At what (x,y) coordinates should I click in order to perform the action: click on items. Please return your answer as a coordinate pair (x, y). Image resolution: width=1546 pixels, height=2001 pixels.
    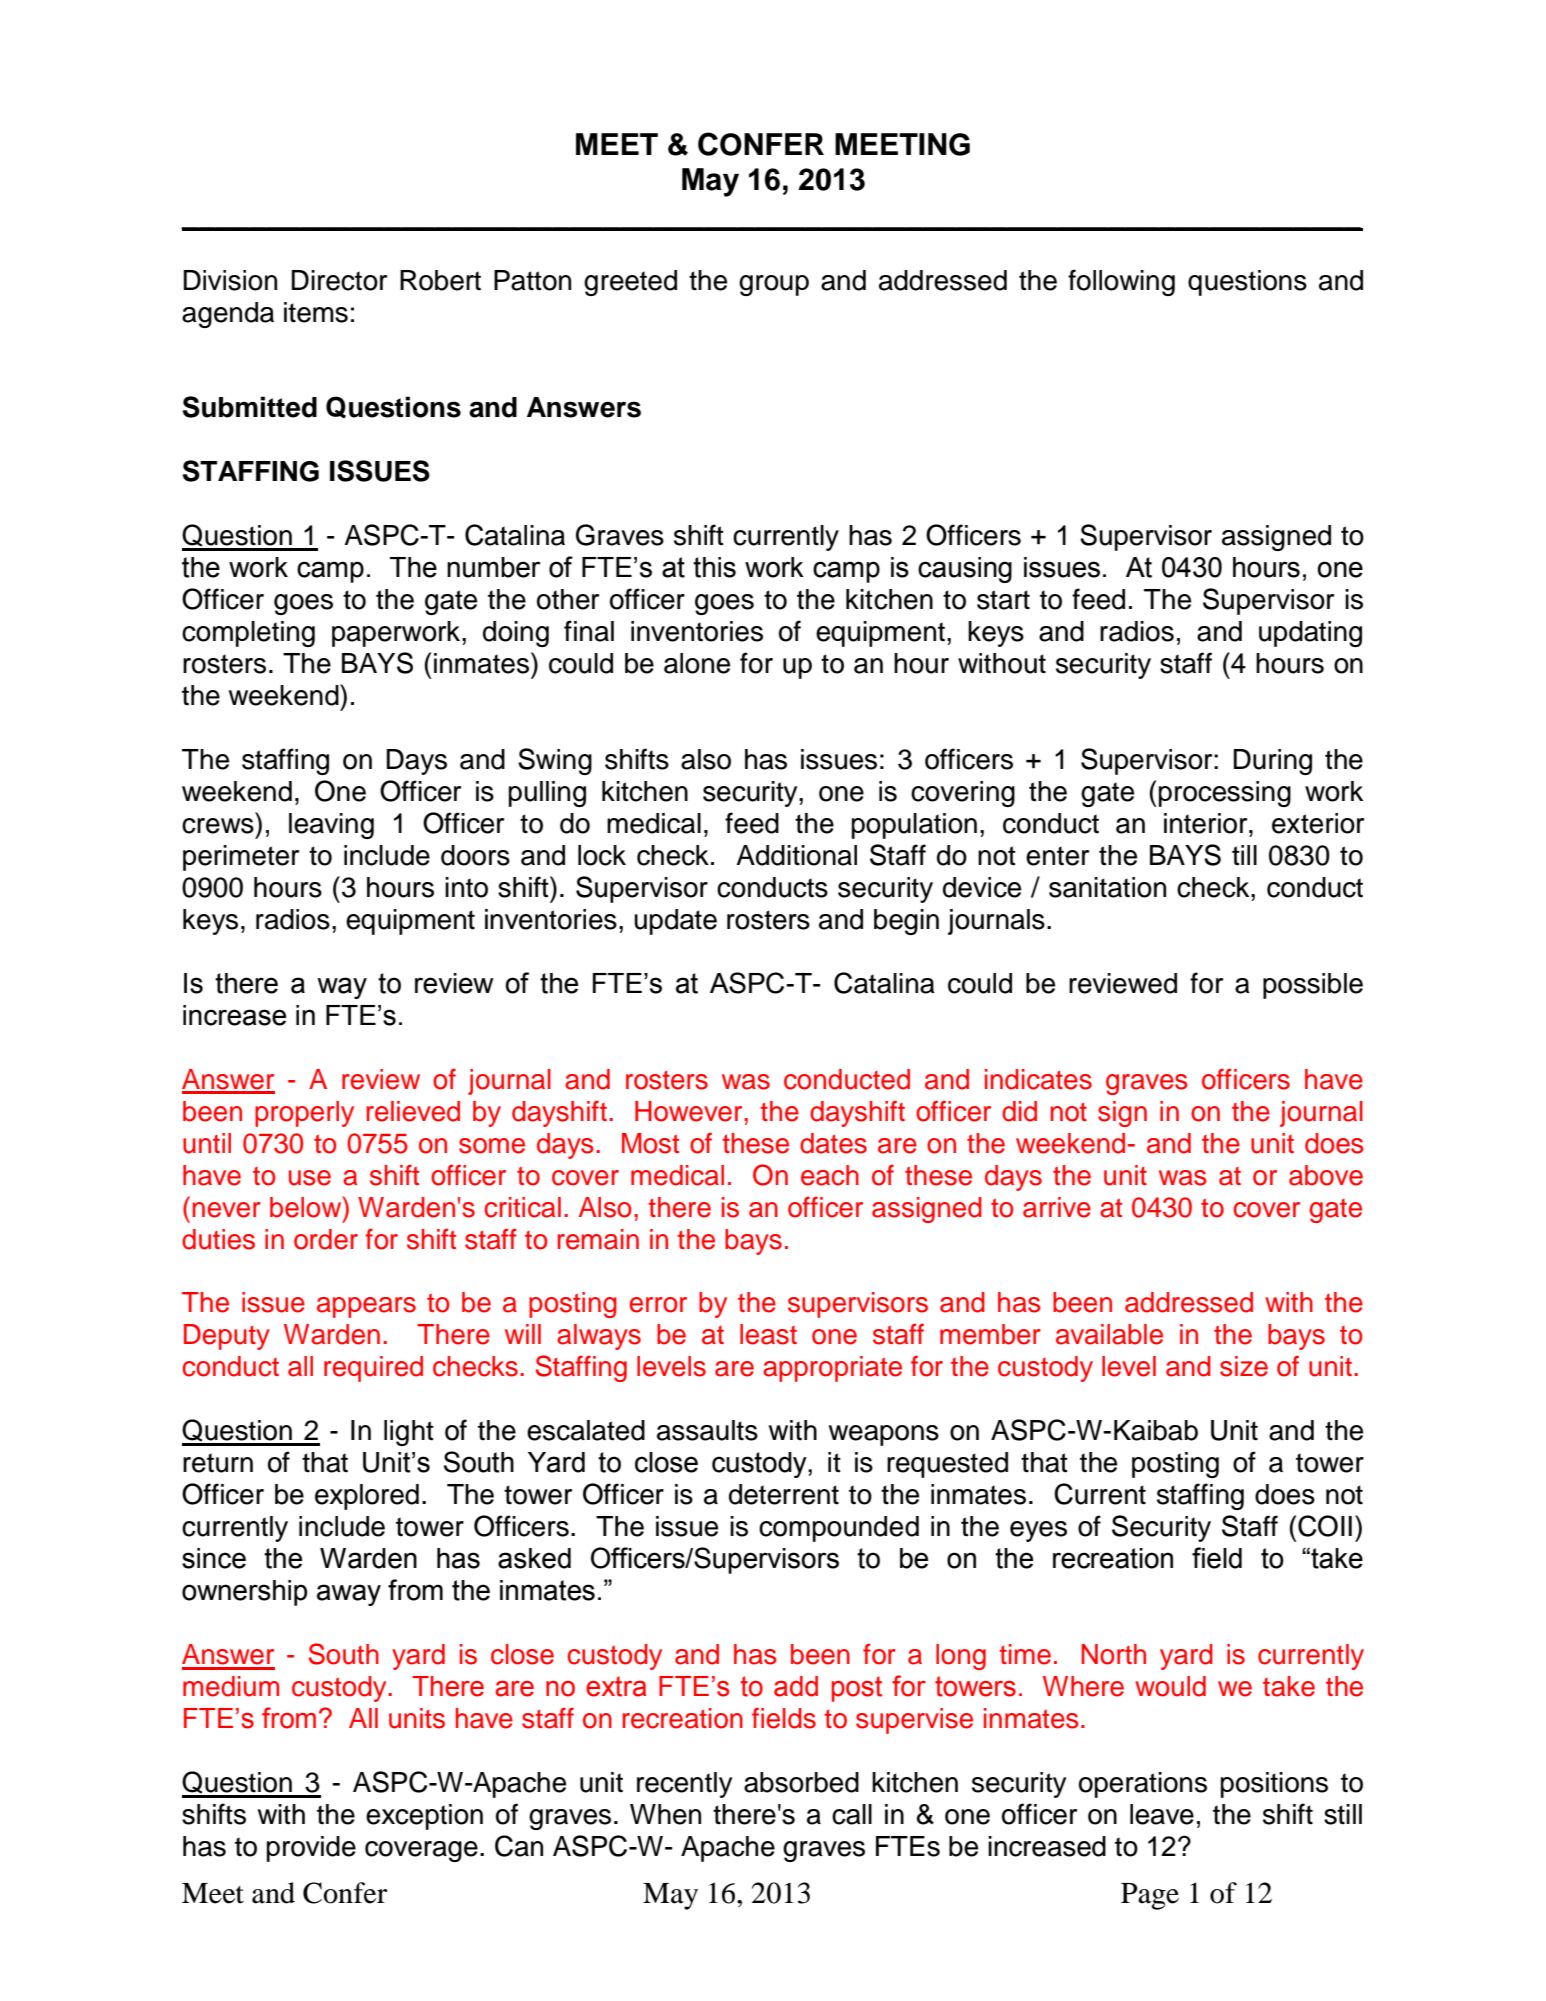
    Looking at the image, I should click on (316, 312).
